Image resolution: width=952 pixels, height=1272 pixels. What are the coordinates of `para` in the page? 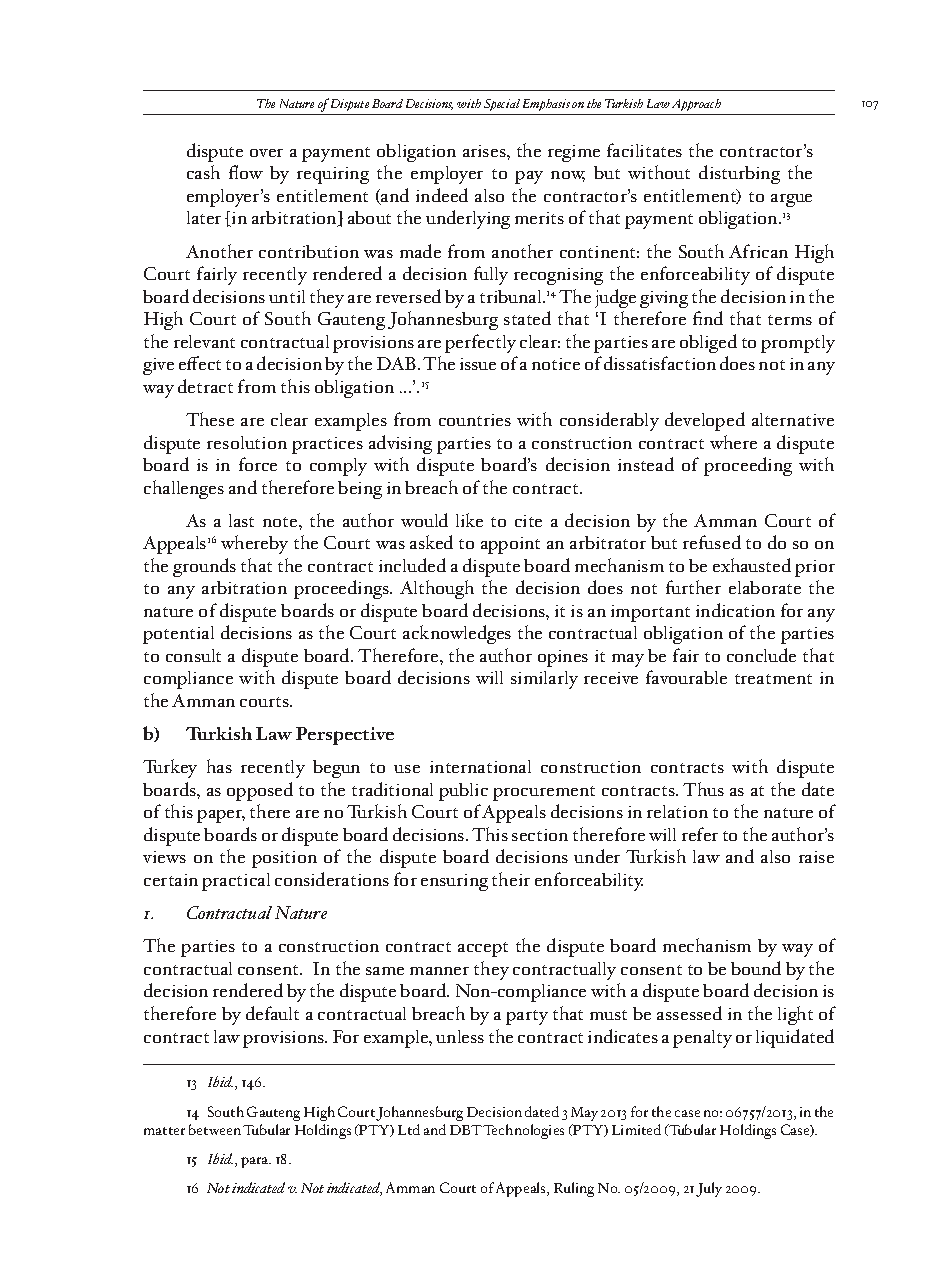 It's located at (256, 1162).
